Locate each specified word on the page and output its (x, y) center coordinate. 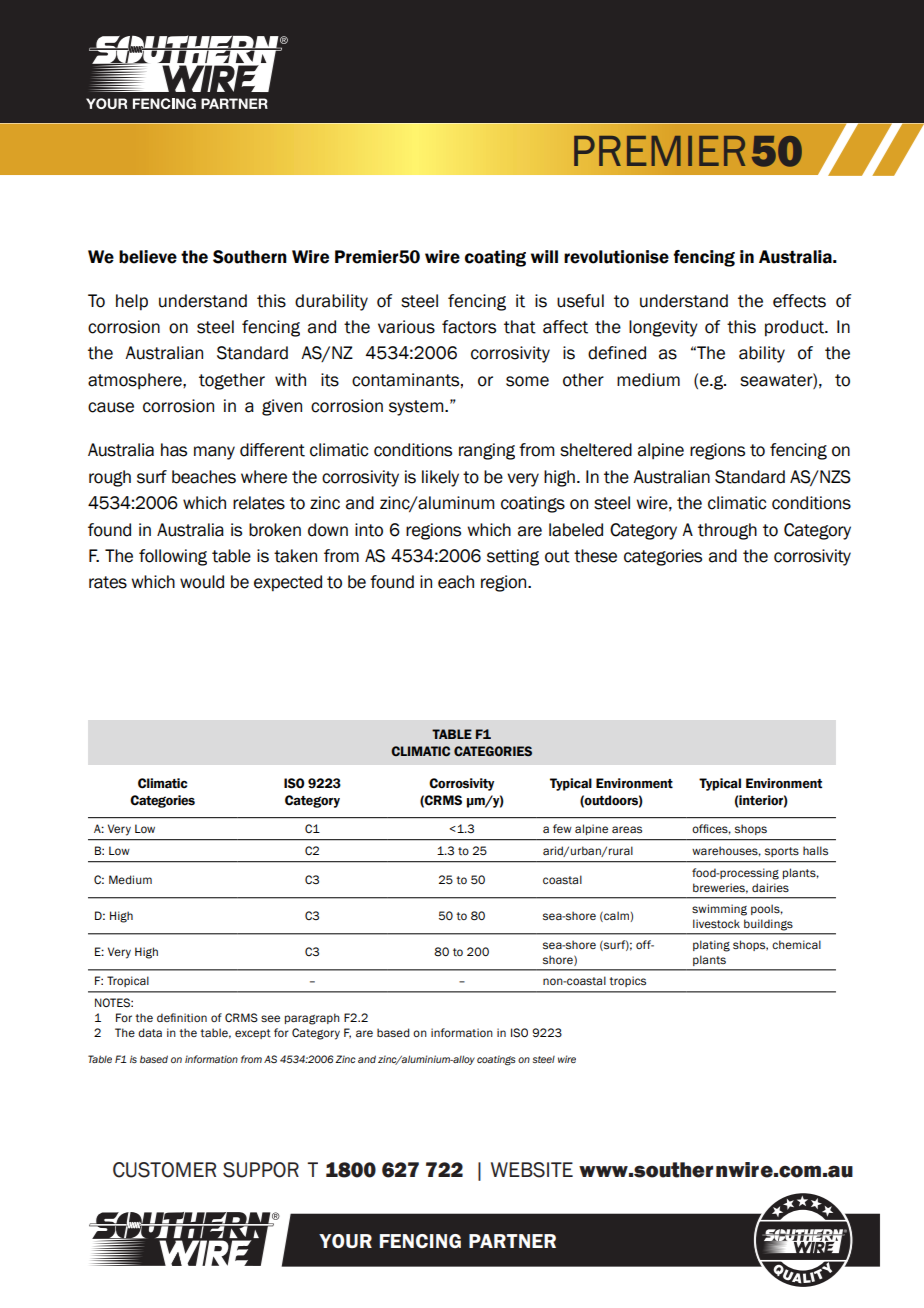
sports (782, 852)
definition (182, 1018)
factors (469, 327)
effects (799, 301)
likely (440, 478)
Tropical (128, 981)
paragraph (312, 1019)
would (202, 582)
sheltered (596, 450)
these (595, 556)
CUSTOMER (164, 1170)
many (214, 453)
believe (148, 257)
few (562, 828)
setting (513, 557)
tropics (627, 981)
